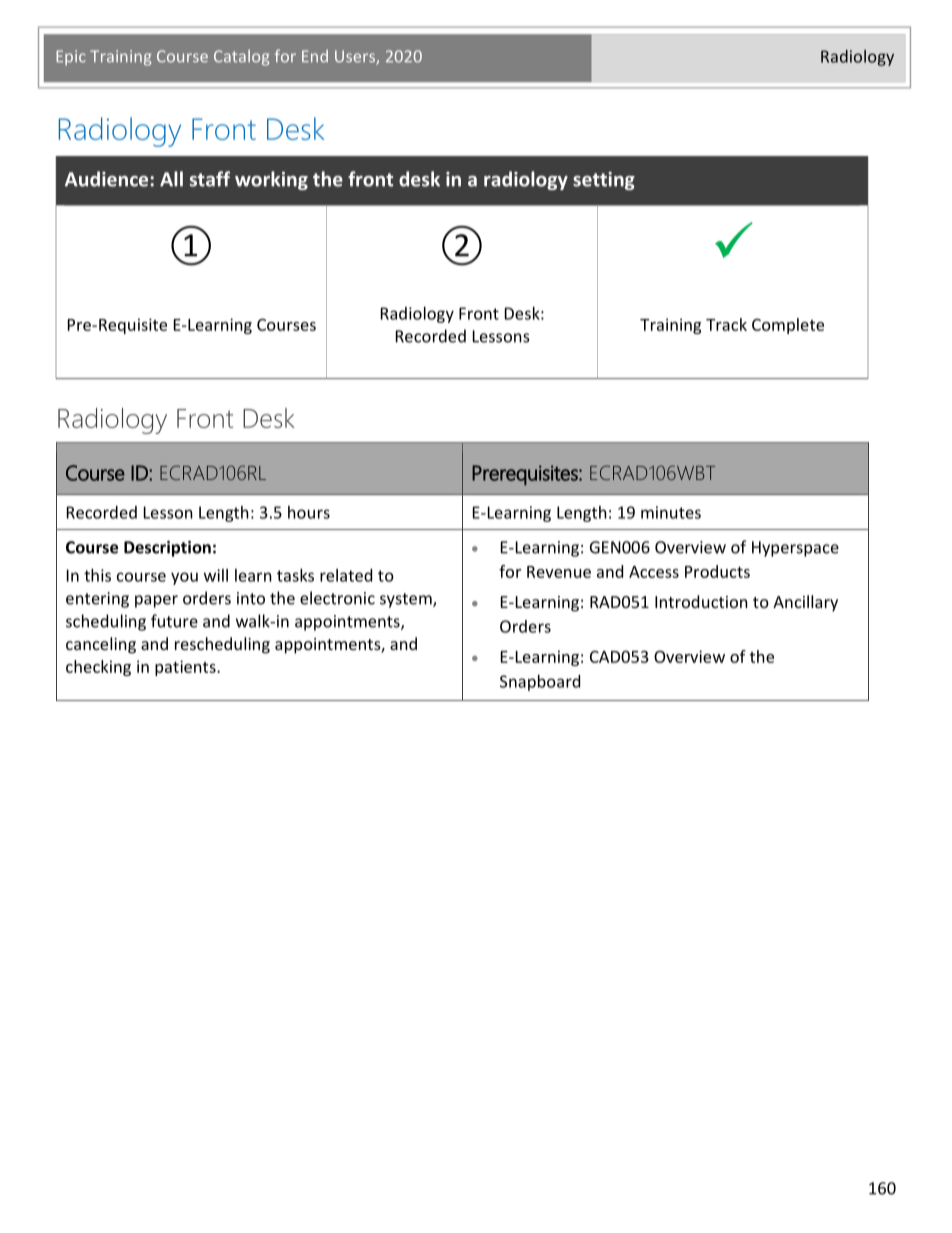 The height and width of the page is (1233, 952). Describe the element at coordinates (604, 181) in the page. I see `setting` at that location.
